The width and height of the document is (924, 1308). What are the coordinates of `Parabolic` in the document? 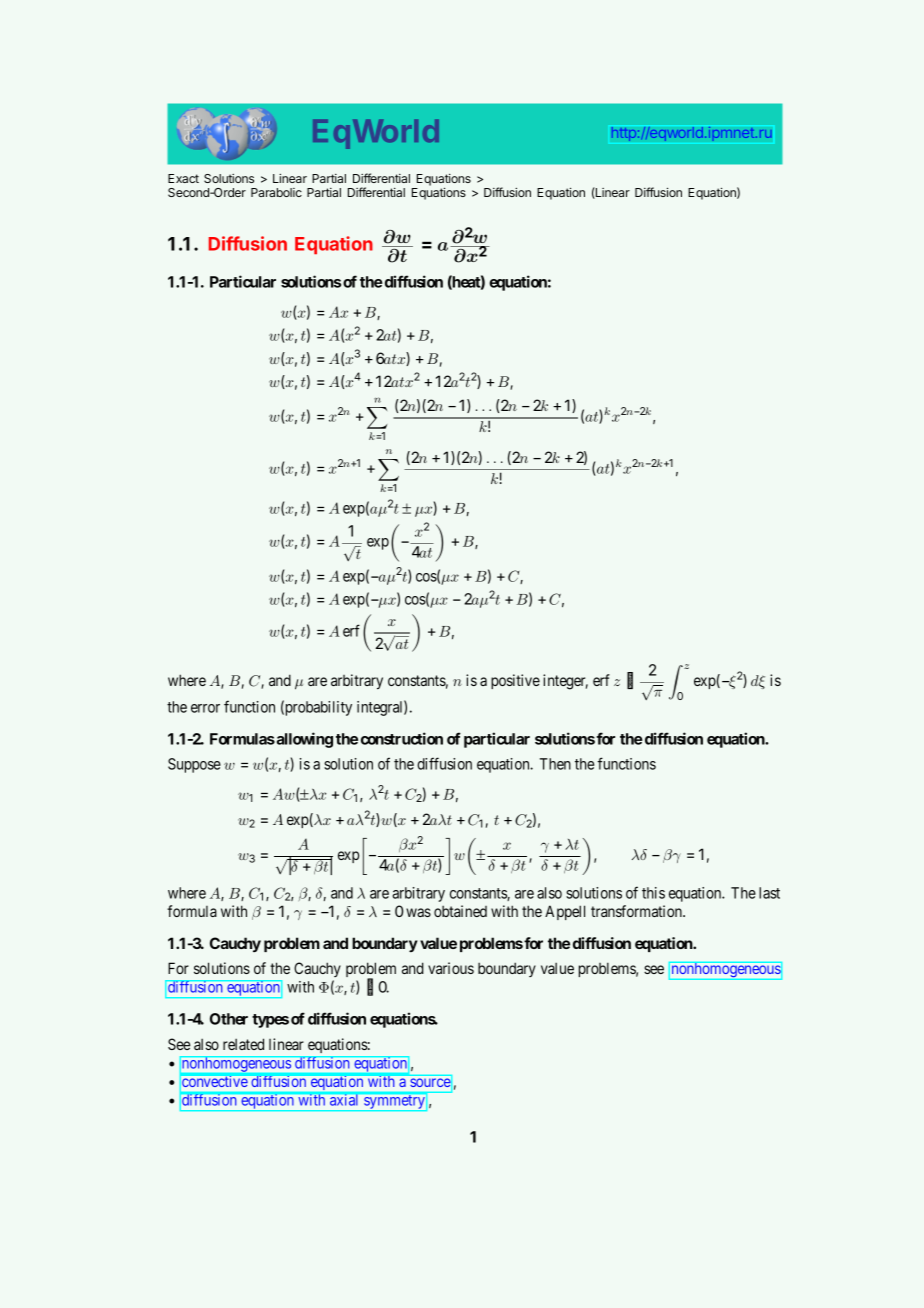 It's located at (276, 192).
